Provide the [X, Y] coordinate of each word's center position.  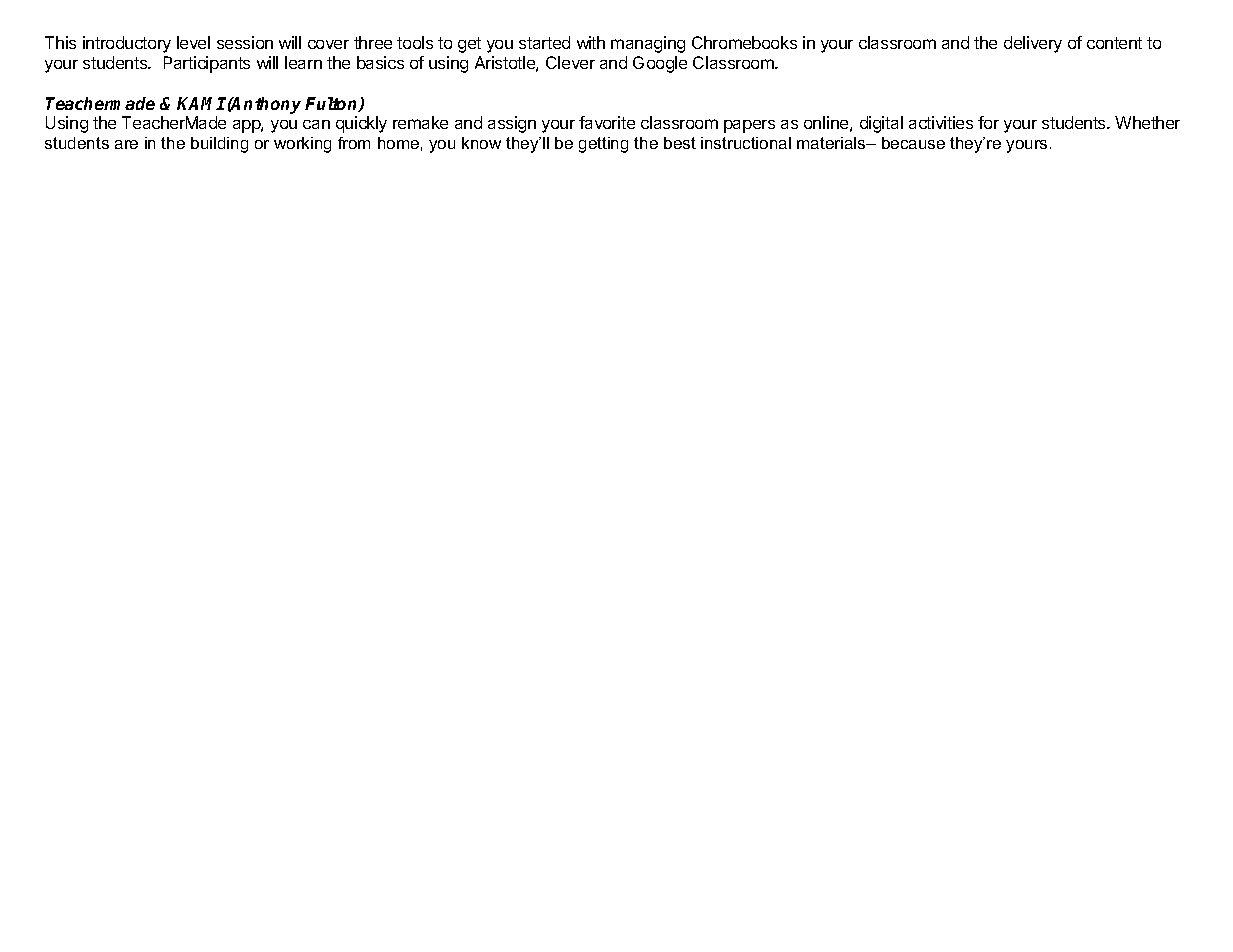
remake [420, 122]
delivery [1033, 44]
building [219, 145]
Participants [207, 64]
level [193, 42]
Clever [570, 62]
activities [941, 122]
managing [648, 44]
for [988, 122]
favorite [607, 122]
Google [660, 64]
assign [512, 124]
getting [603, 145]
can [316, 124]
